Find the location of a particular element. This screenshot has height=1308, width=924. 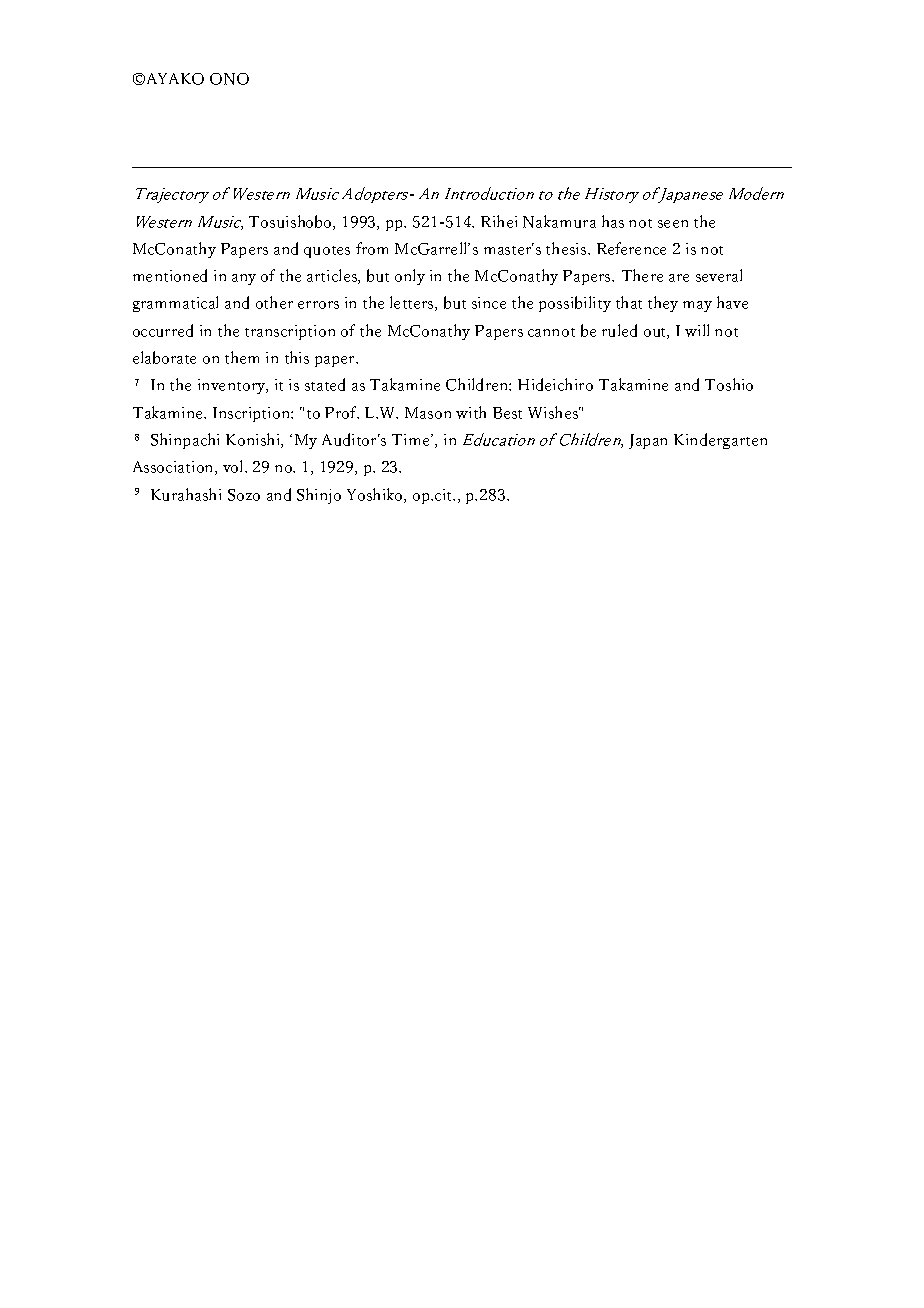

are is located at coordinates (679, 278).
